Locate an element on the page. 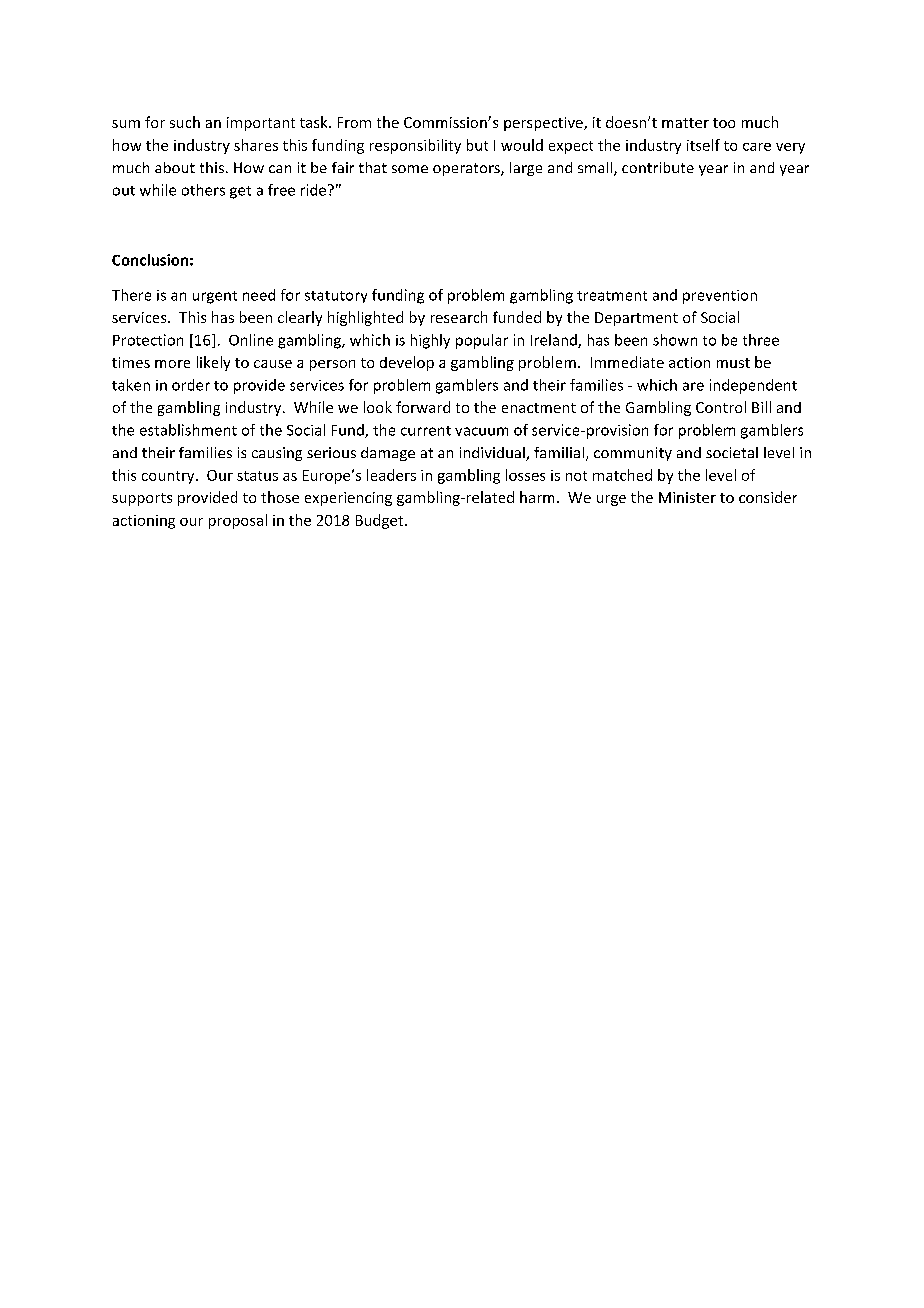  need is located at coordinates (259, 295).
